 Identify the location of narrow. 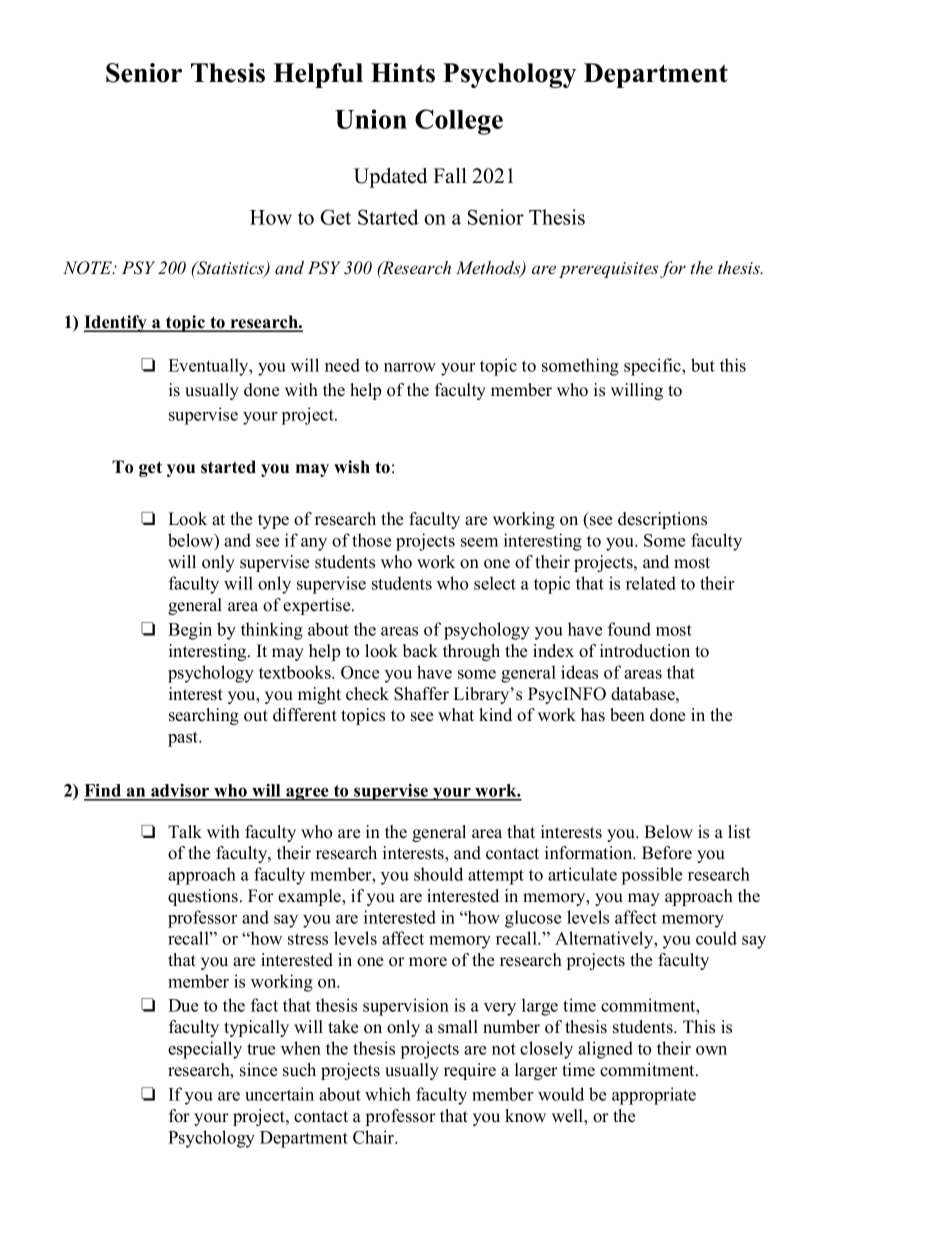
(410, 367).
